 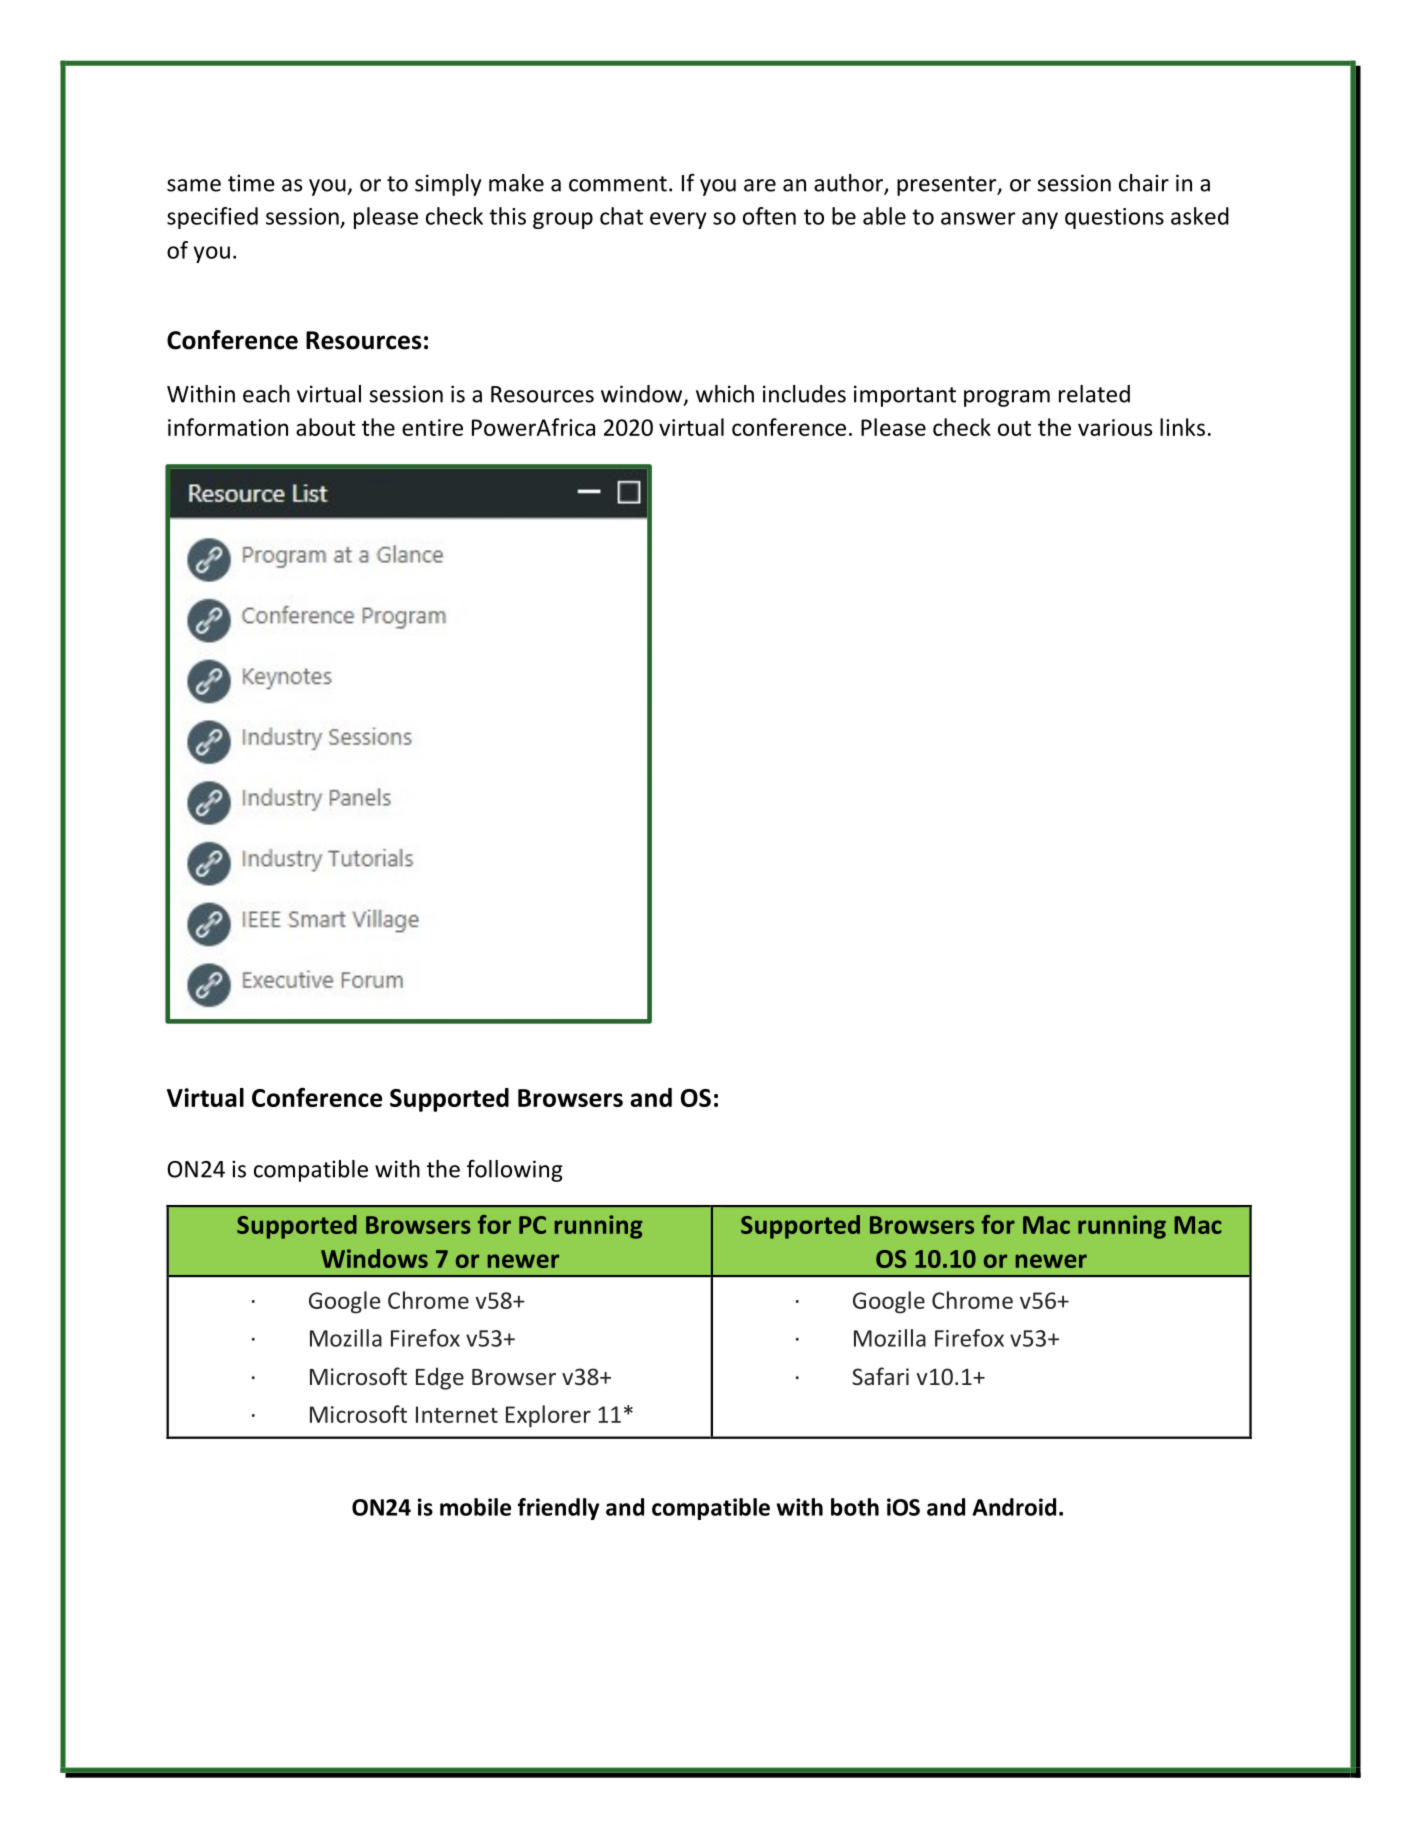 I want to click on every, so click(x=678, y=220).
